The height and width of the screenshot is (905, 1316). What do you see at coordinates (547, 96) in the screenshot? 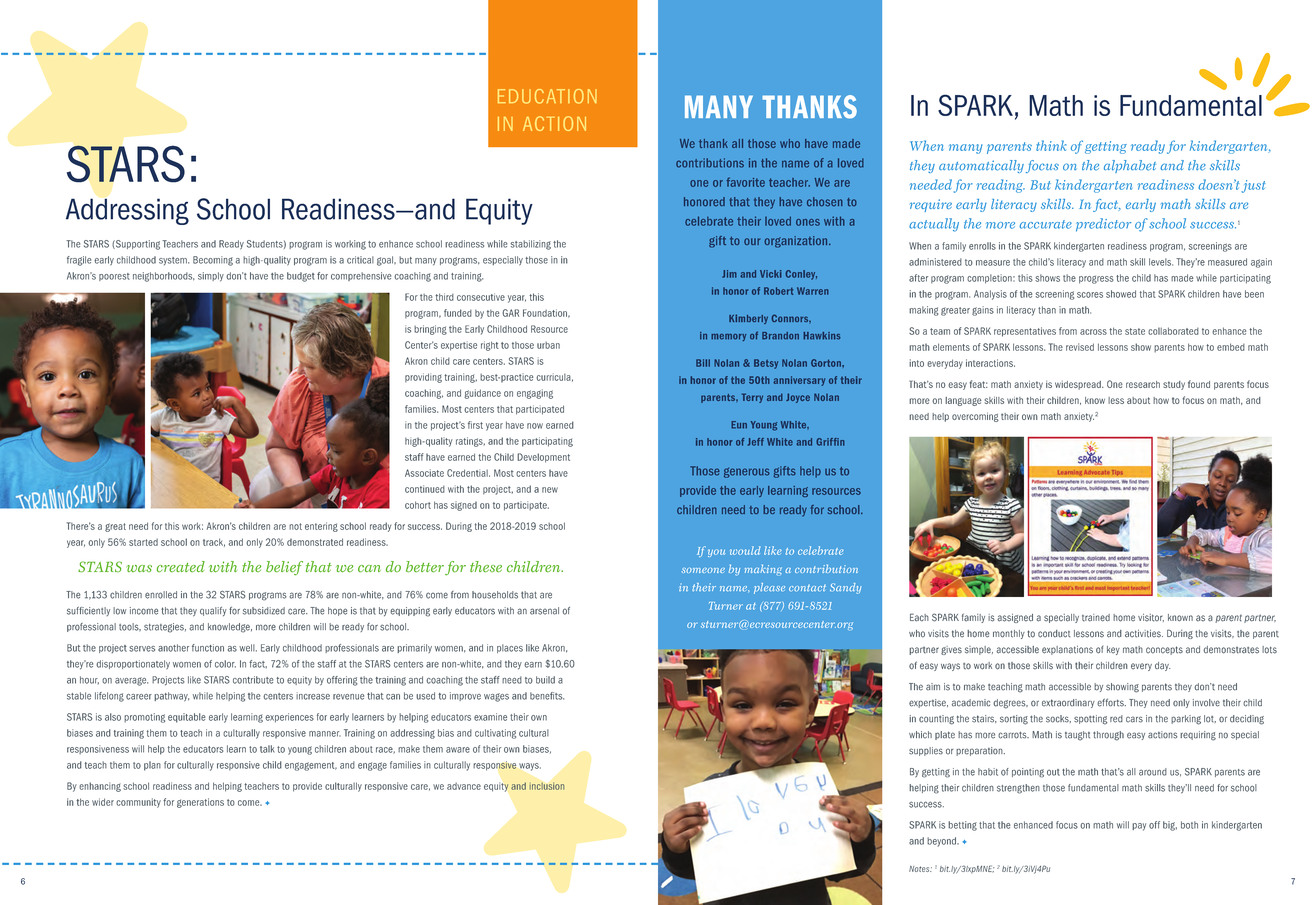
I see `EDUCATION` at bounding box center [547, 96].
